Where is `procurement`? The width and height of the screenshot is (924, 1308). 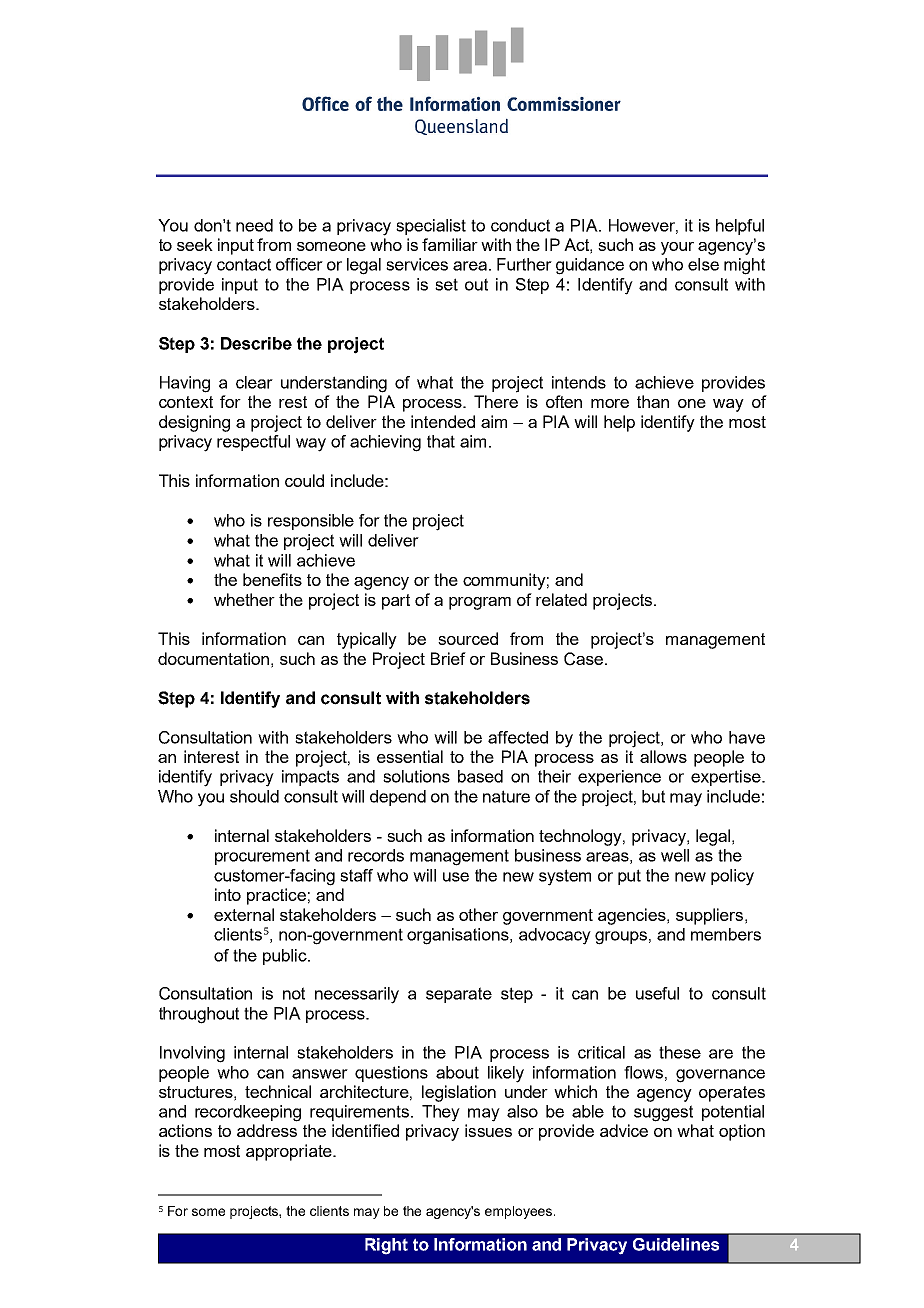
procurement is located at coordinates (262, 857).
